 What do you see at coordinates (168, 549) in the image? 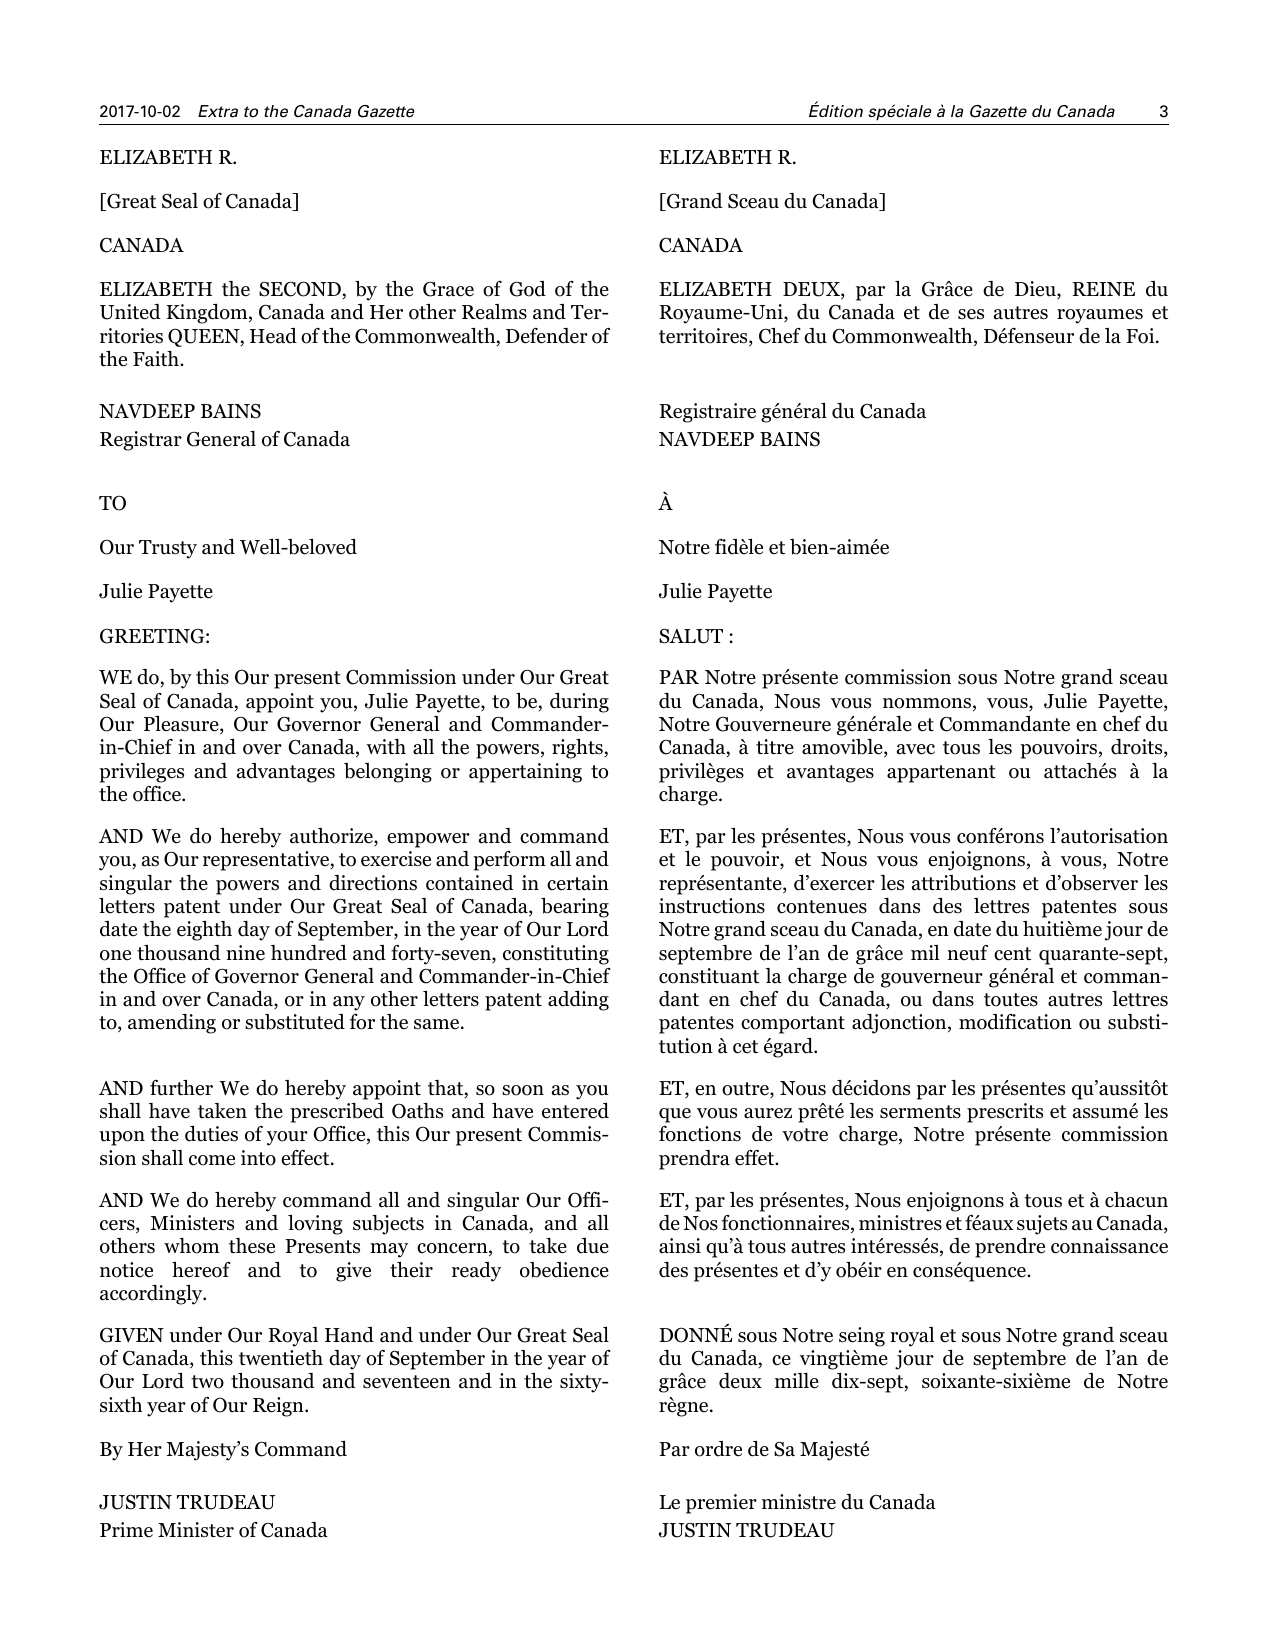
I see `Trusty` at bounding box center [168, 549].
